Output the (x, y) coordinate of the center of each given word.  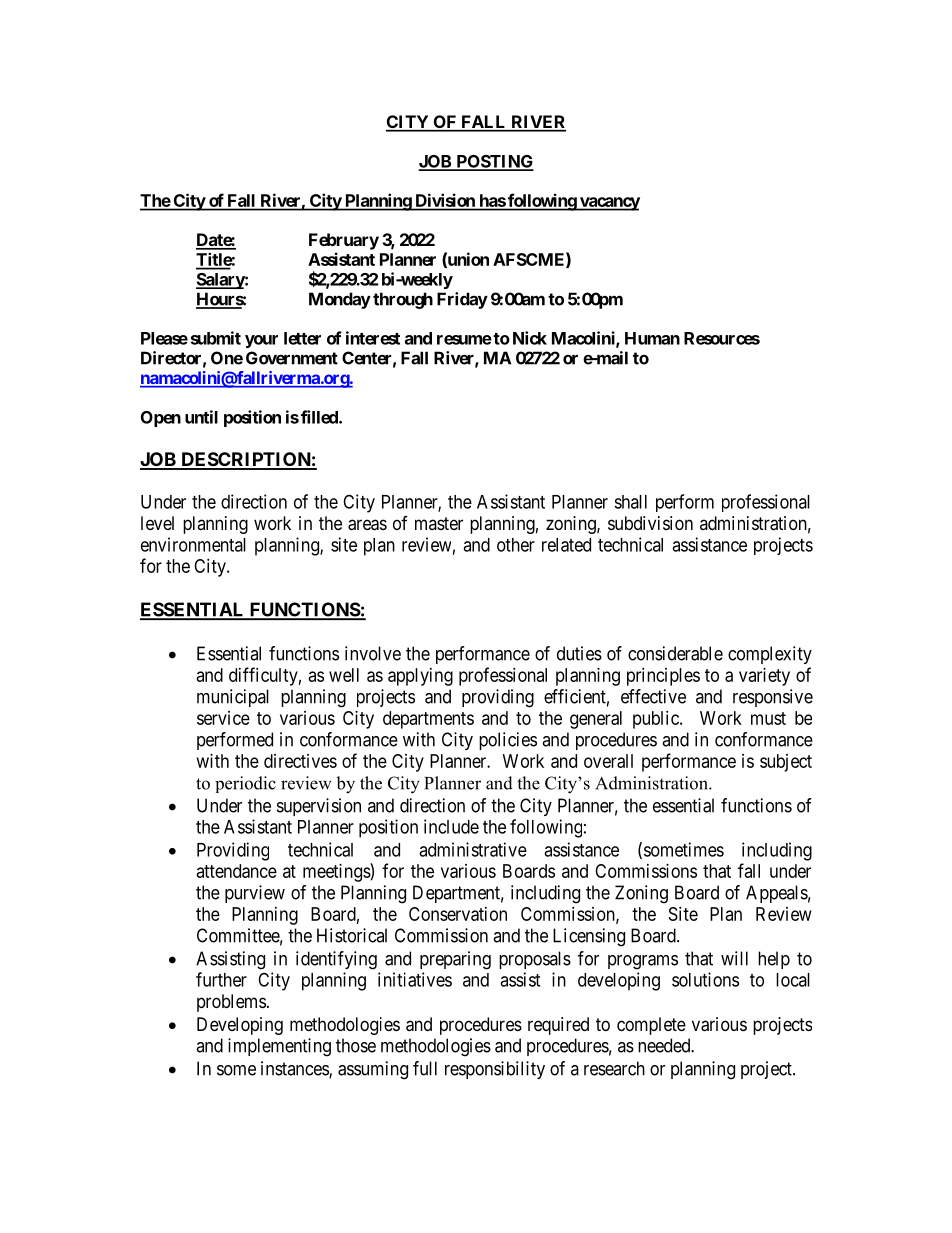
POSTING (494, 162)
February (344, 241)
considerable (675, 653)
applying (420, 677)
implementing (279, 1047)
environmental (193, 544)
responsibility (495, 1070)
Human (652, 338)
